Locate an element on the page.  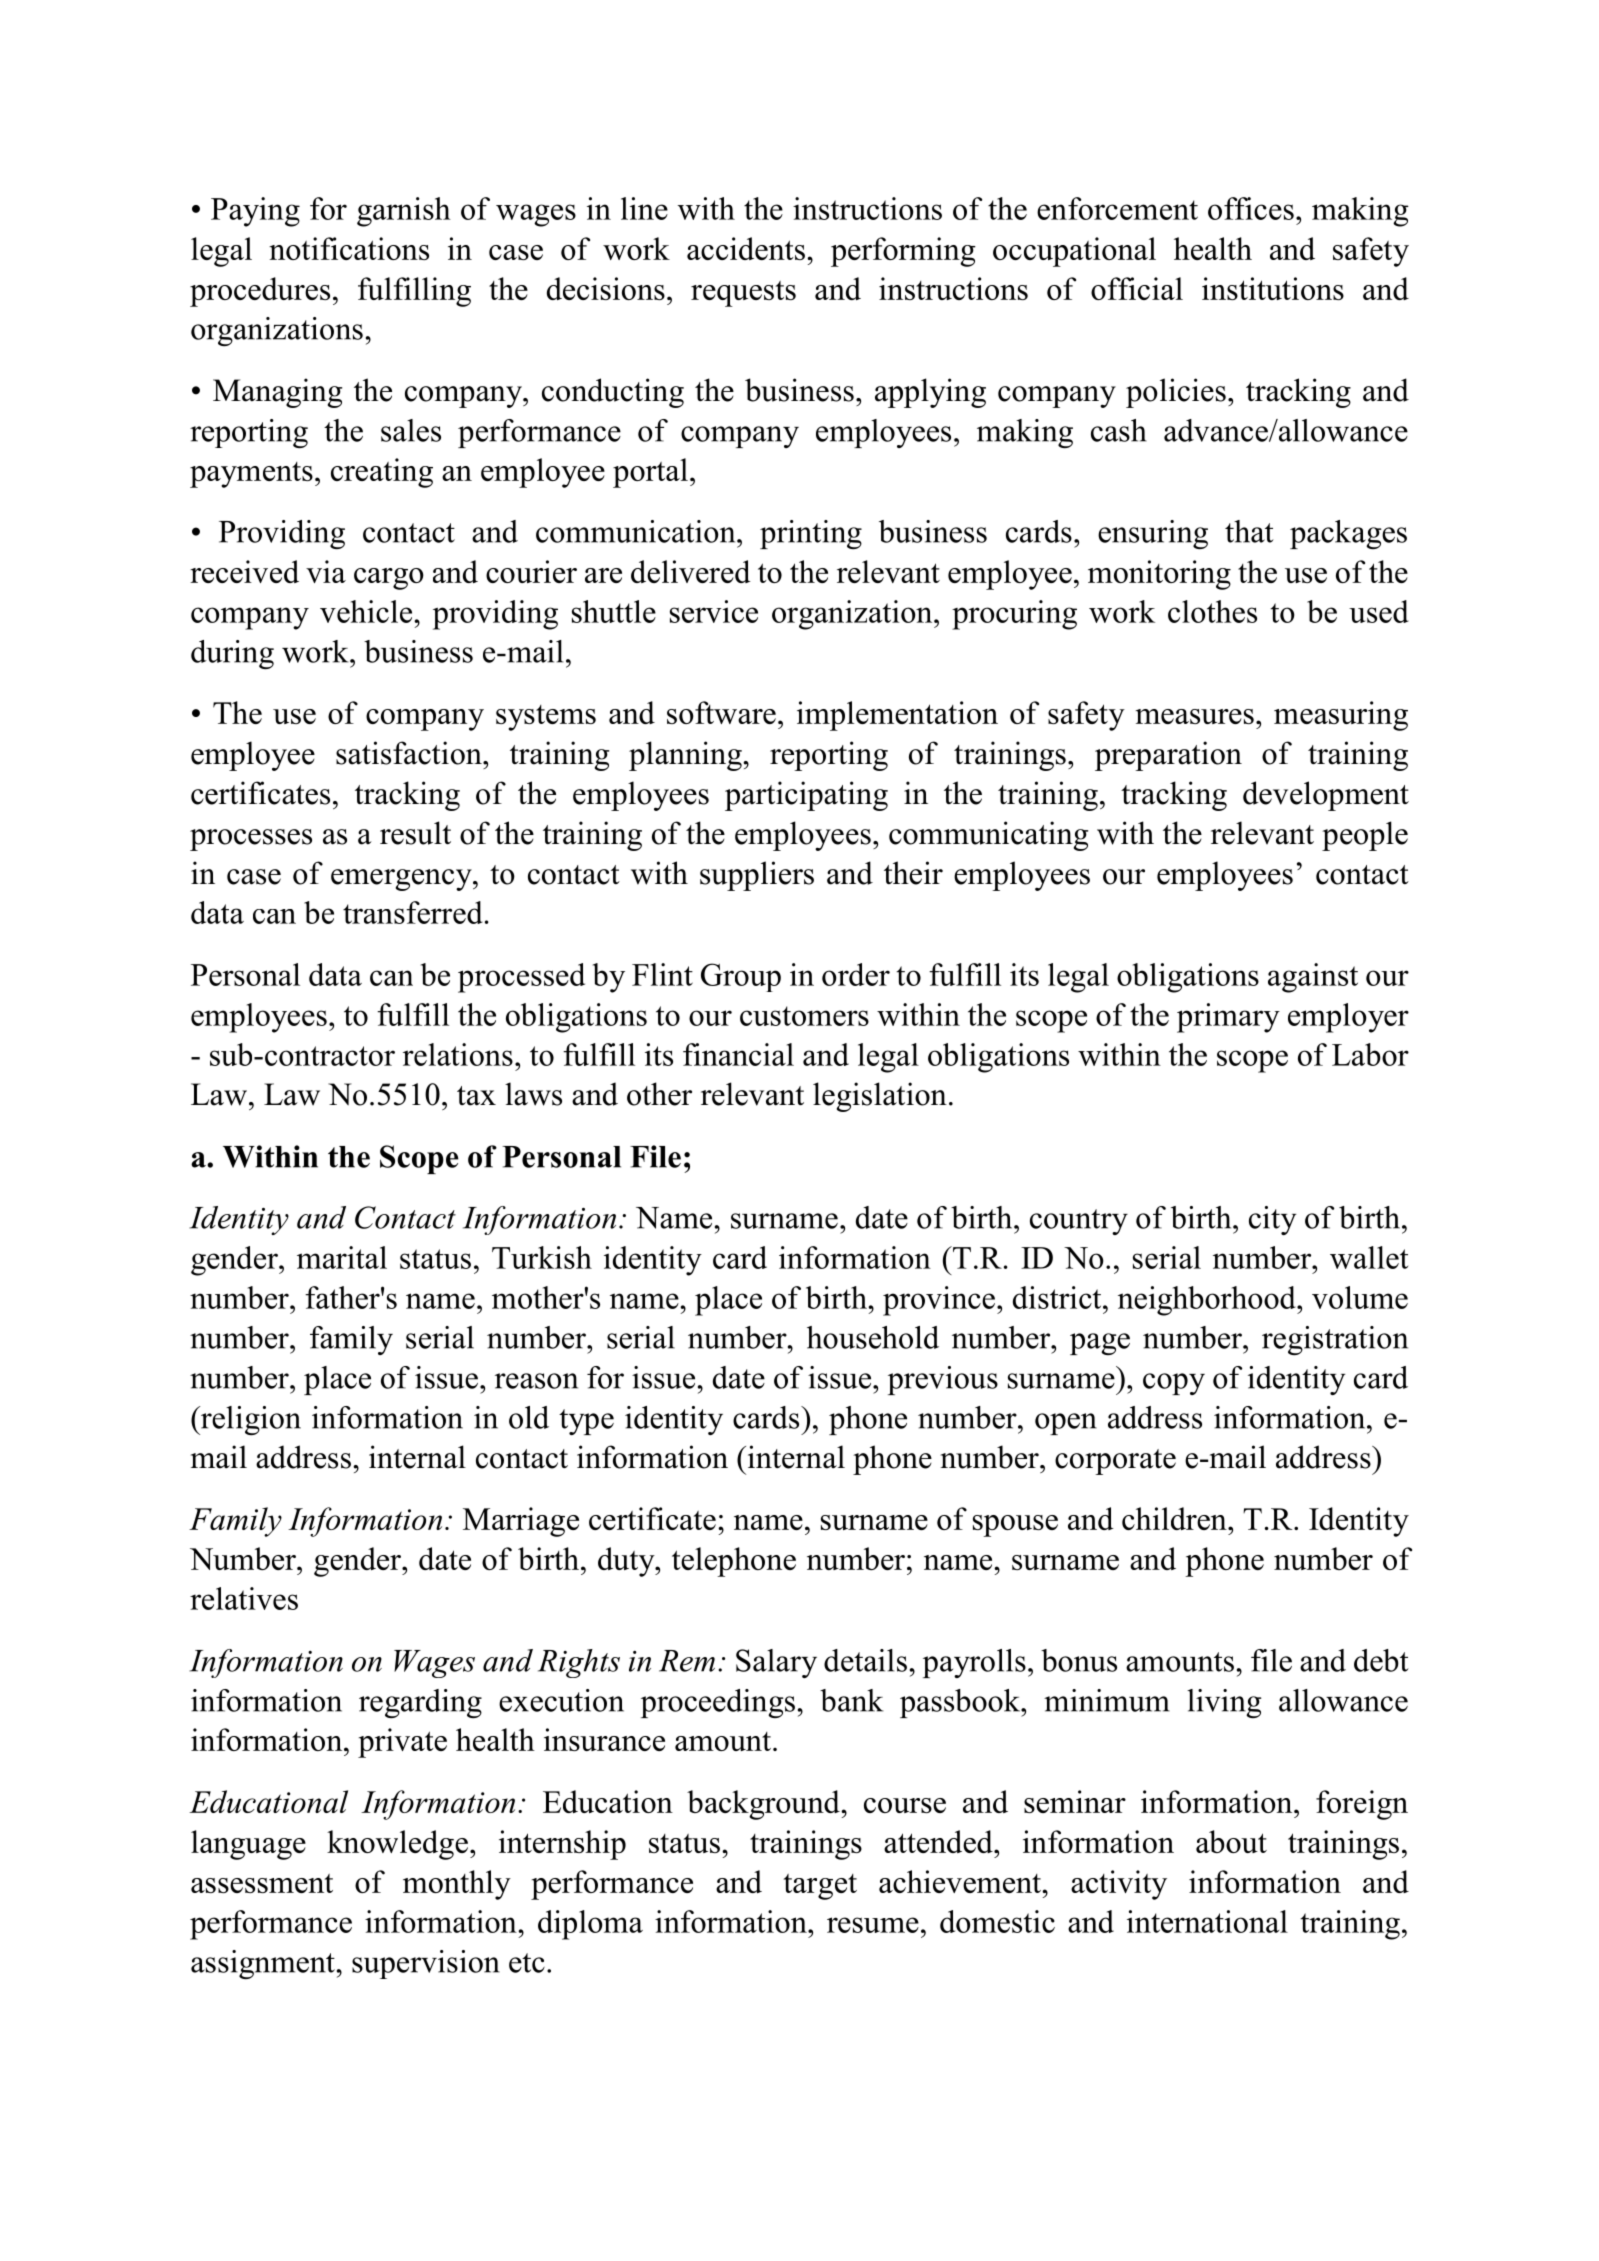
accidents is located at coordinates (746, 248).
